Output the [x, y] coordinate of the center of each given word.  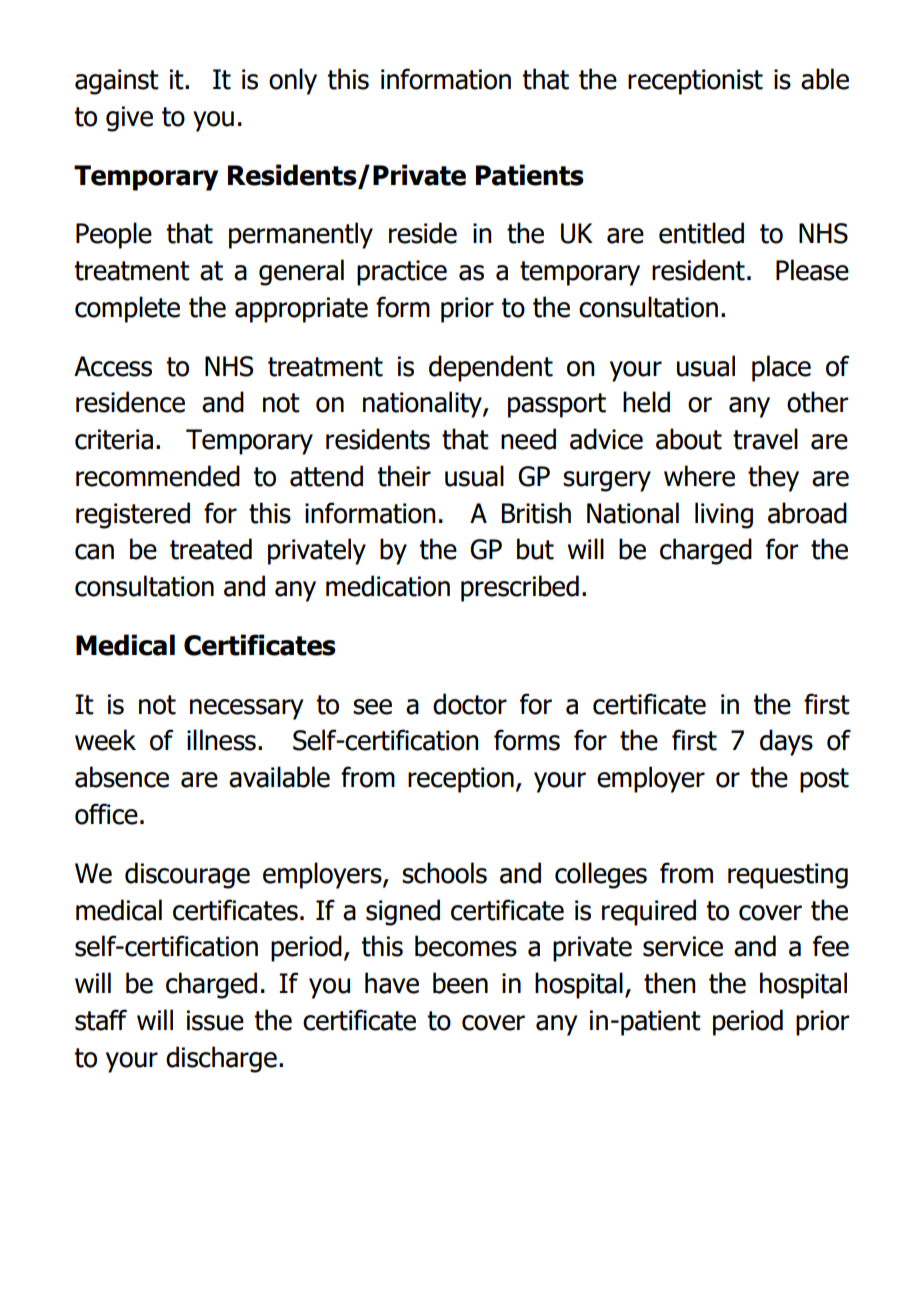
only [293, 81]
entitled [701, 233]
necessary [246, 709]
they [773, 478]
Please [812, 270]
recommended [158, 476]
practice [402, 273]
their [404, 476]
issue [215, 1020]
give [129, 119]
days [786, 742]
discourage [187, 875]
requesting [788, 876]
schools [444, 873]
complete [127, 309]
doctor [470, 704]
